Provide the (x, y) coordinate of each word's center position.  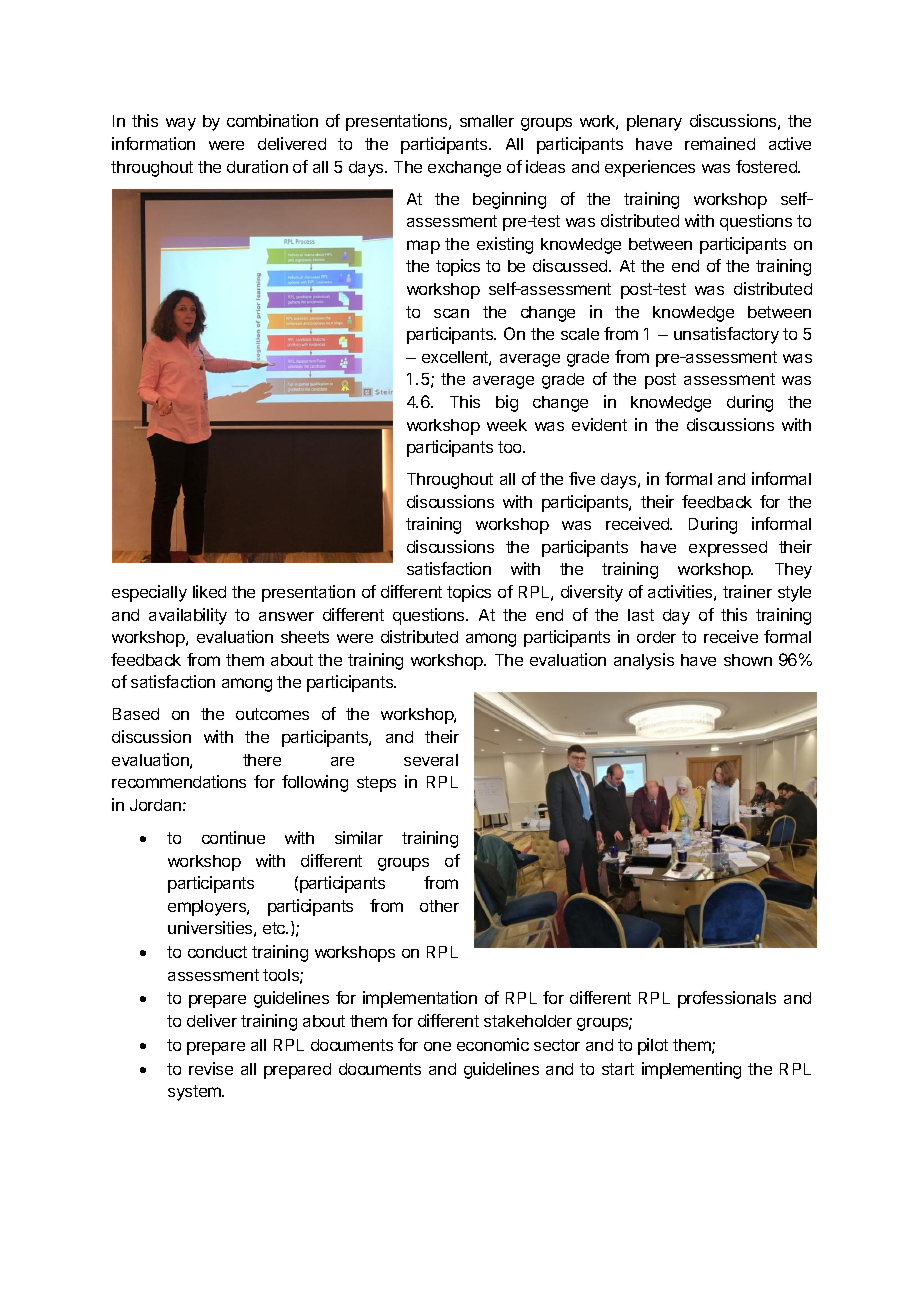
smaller (487, 121)
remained (720, 143)
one (437, 1046)
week (507, 425)
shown (748, 660)
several (431, 760)
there (262, 760)
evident (599, 424)
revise (211, 1068)
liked (209, 591)
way (181, 124)
